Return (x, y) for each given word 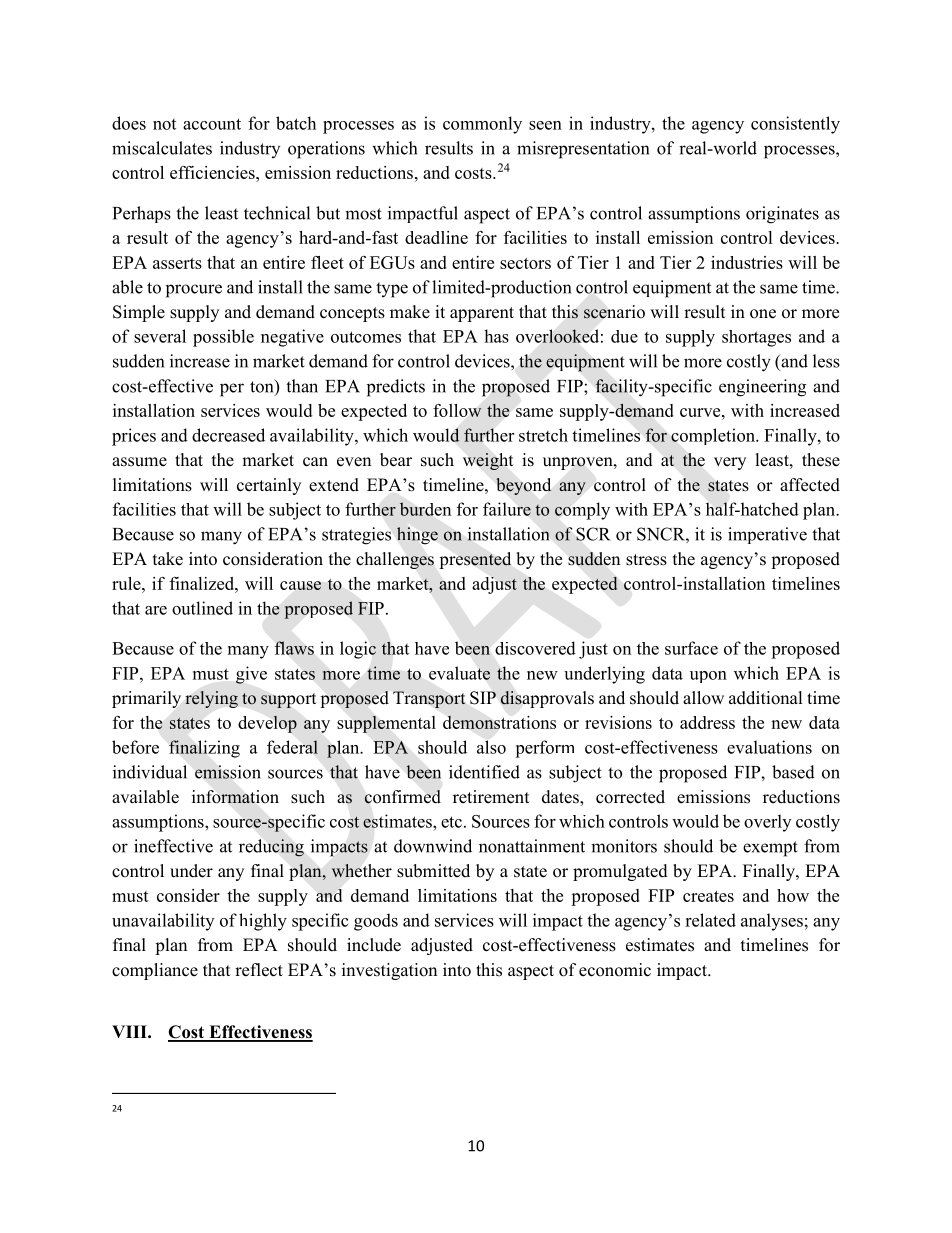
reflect (259, 970)
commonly (482, 125)
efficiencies (213, 172)
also (491, 747)
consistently (795, 125)
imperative (767, 535)
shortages (756, 338)
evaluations (769, 747)
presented (475, 560)
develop (267, 724)
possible (223, 338)
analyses (772, 922)
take (168, 559)
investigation (389, 971)
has (496, 336)
